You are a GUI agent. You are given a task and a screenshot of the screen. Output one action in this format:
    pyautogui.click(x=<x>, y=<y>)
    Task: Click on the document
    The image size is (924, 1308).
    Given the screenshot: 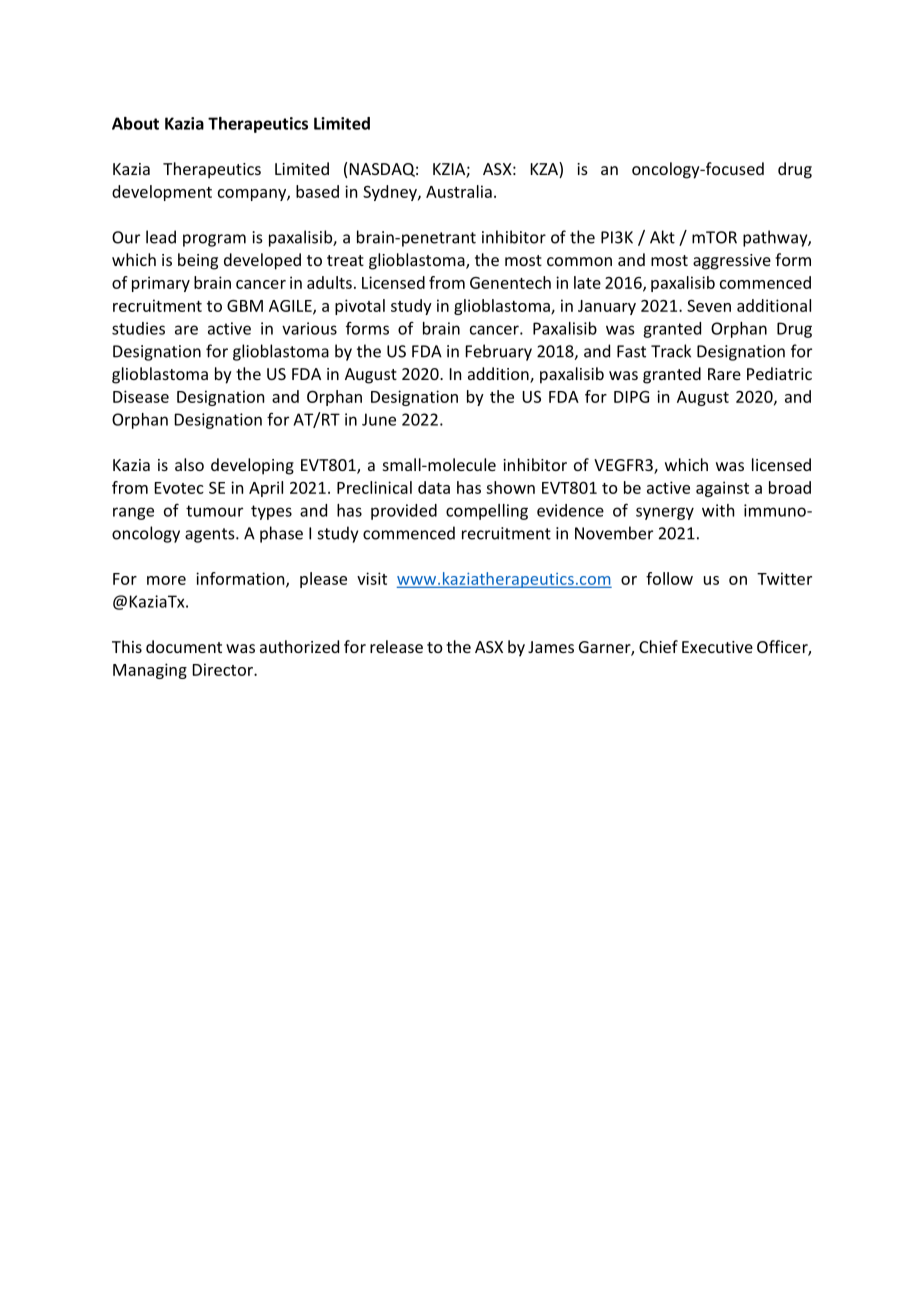 What is the action you would take?
    pyautogui.click(x=184, y=646)
